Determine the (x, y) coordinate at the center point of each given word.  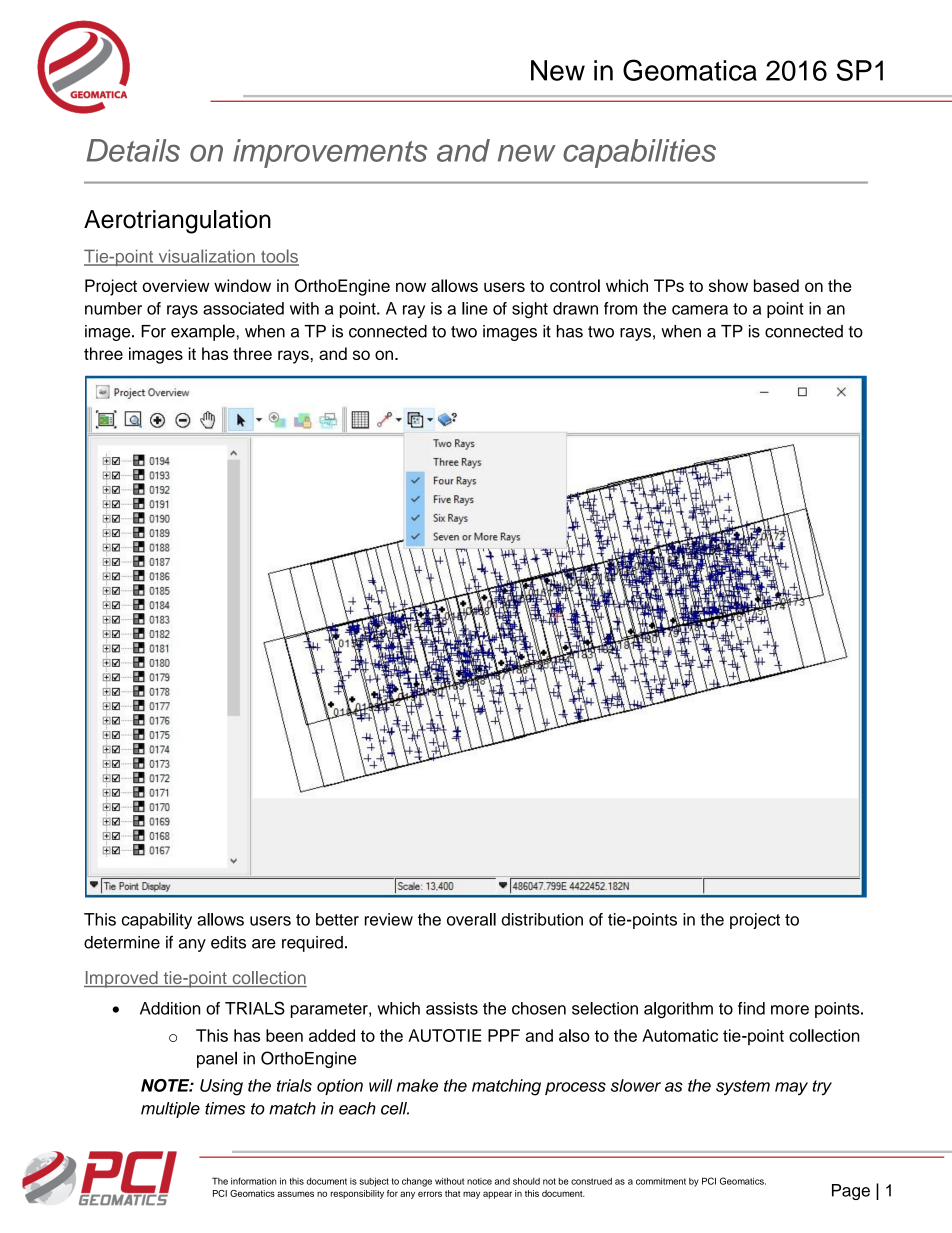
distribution (542, 919)
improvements (330, 153)
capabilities (639, 153)
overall (471, 919)
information (254, 1181)
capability (157, 921)
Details (133, 150)
